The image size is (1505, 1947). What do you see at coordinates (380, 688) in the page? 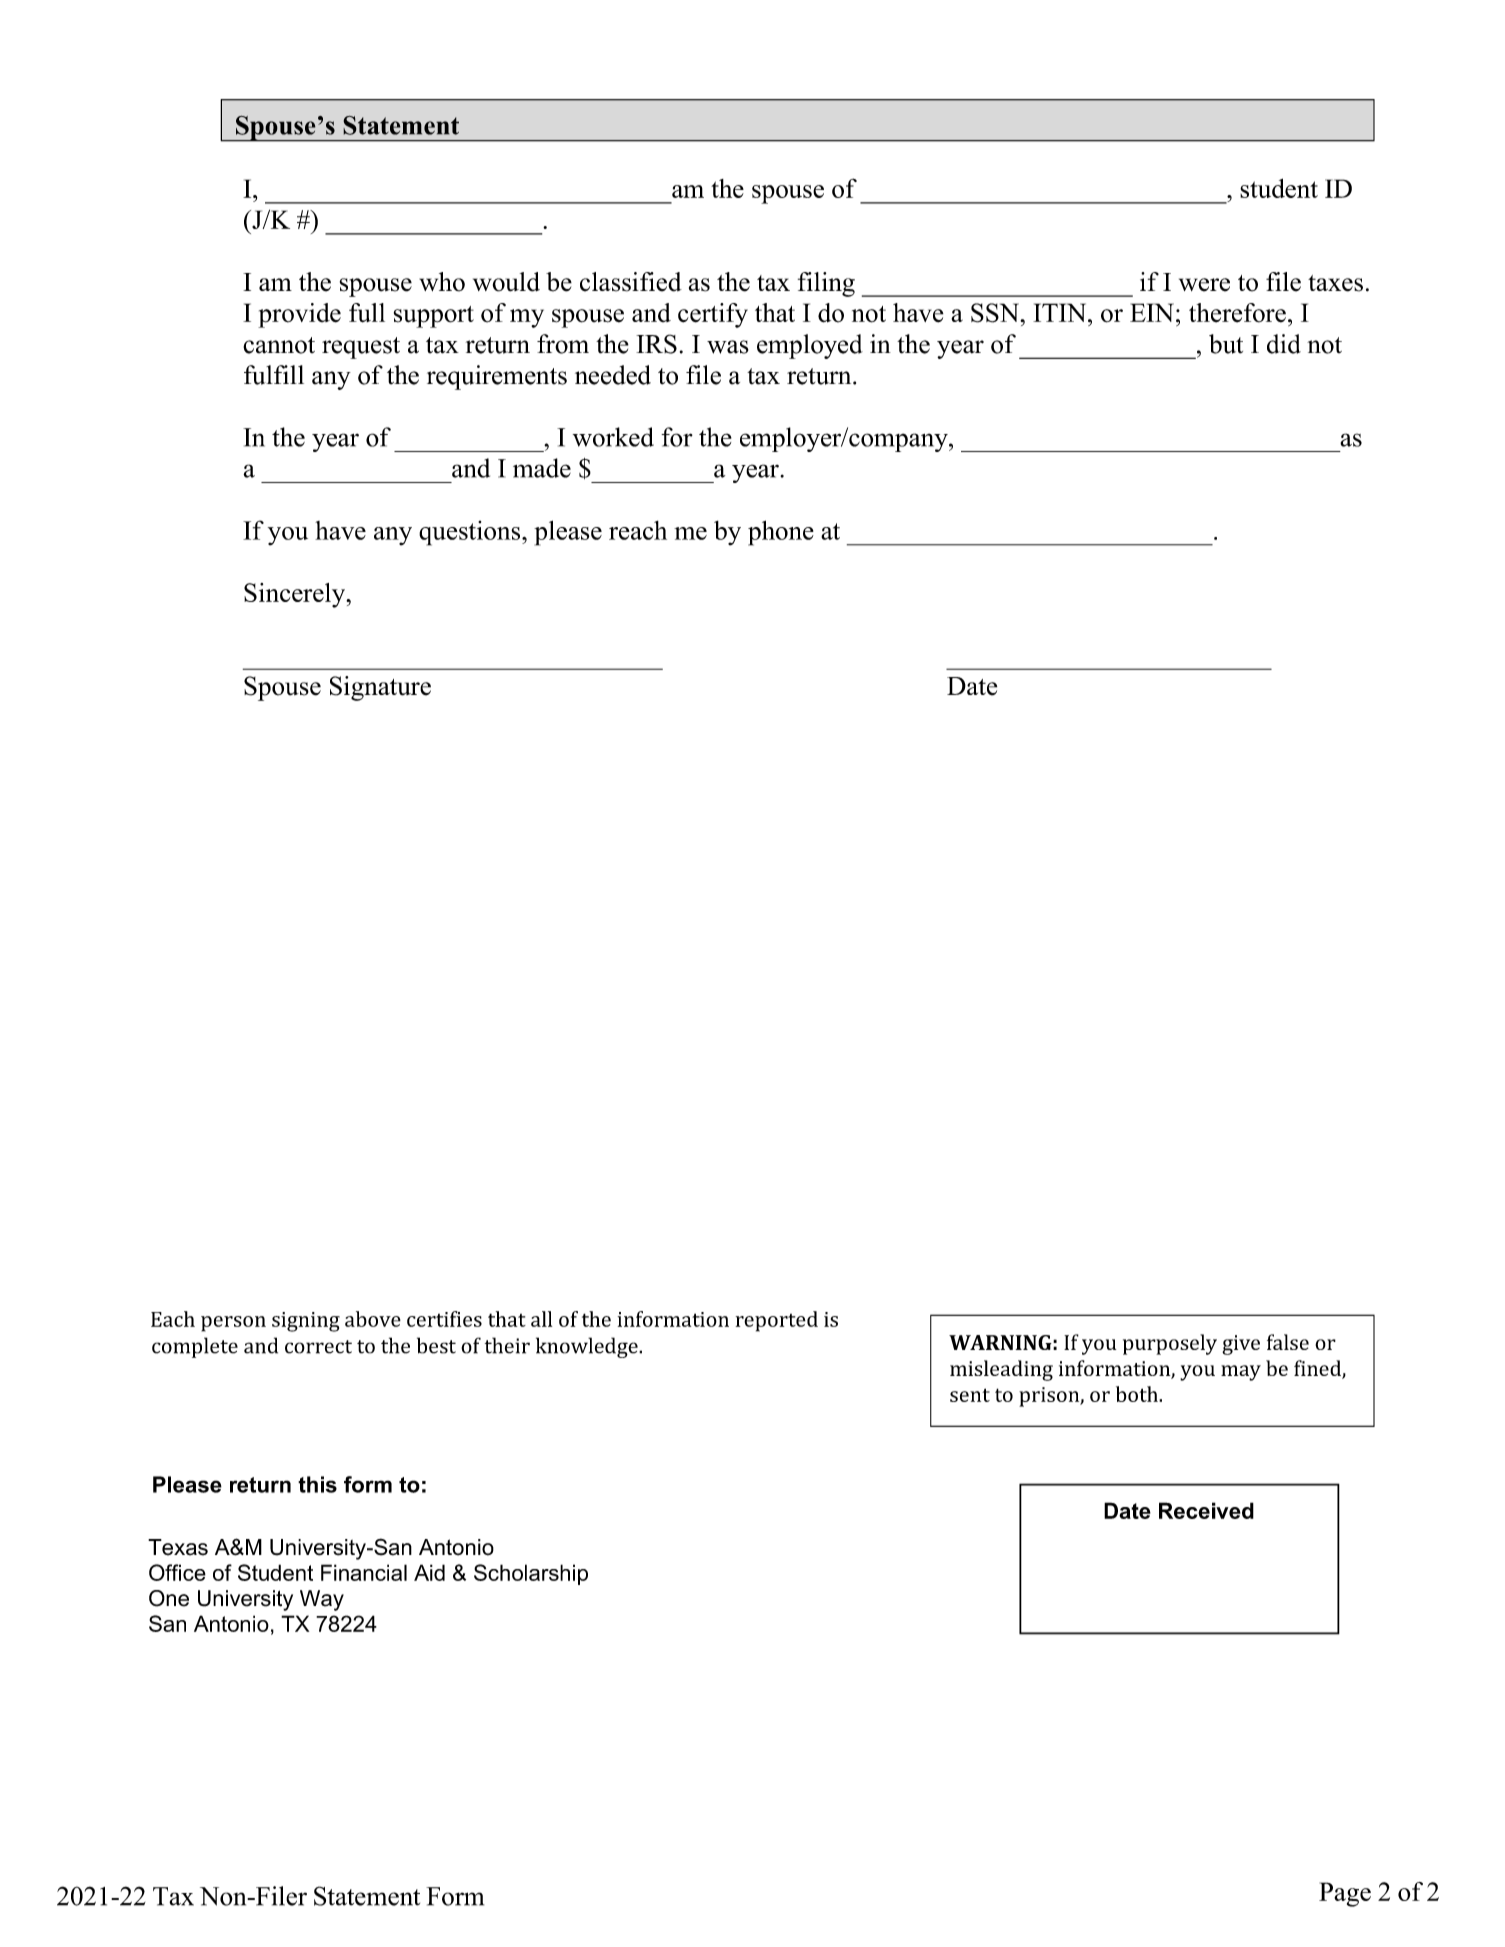
I see `Signature` at bounding box center [380, 688].
